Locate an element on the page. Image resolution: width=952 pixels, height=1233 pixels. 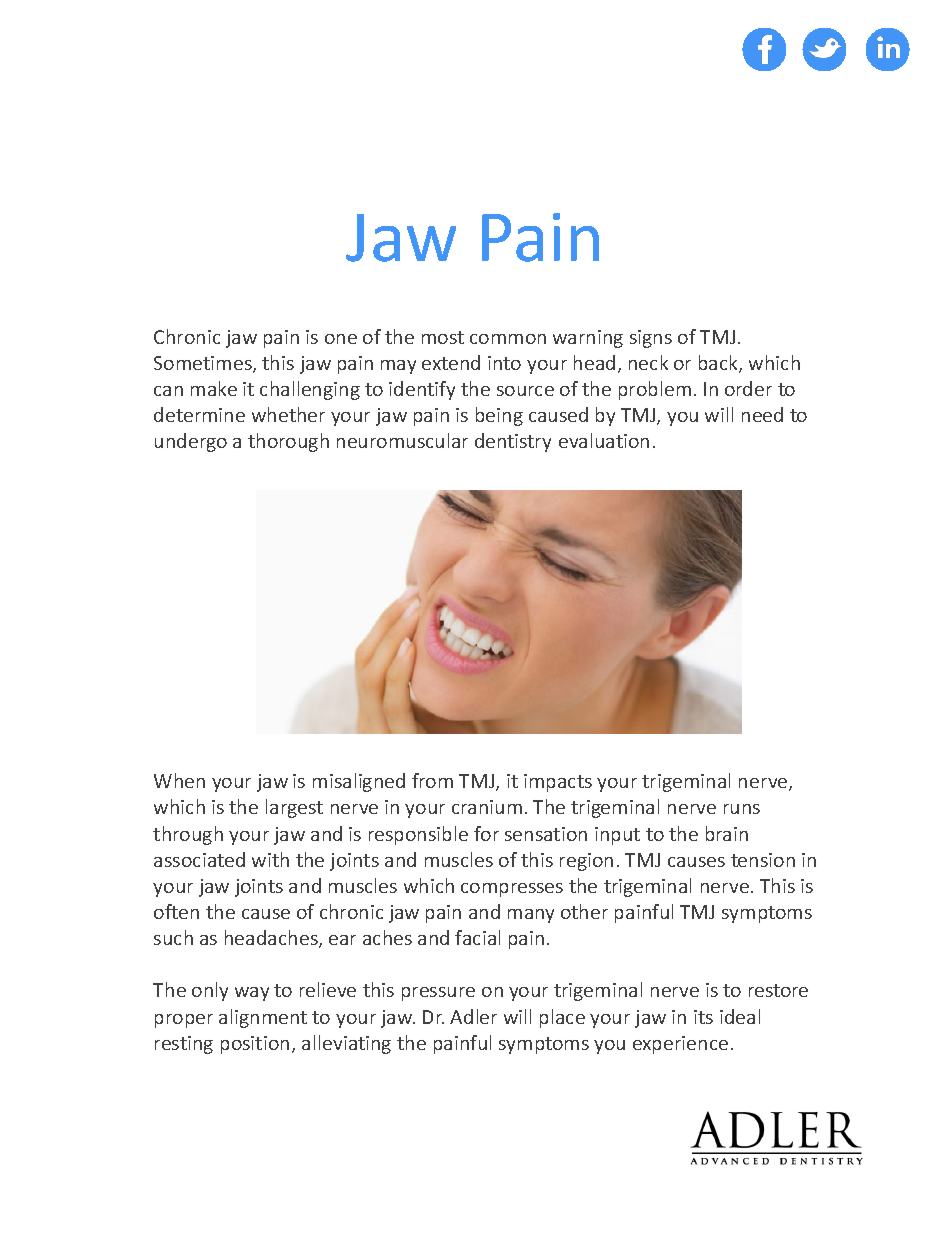
dentistry is located at coordinates (513, 442).
